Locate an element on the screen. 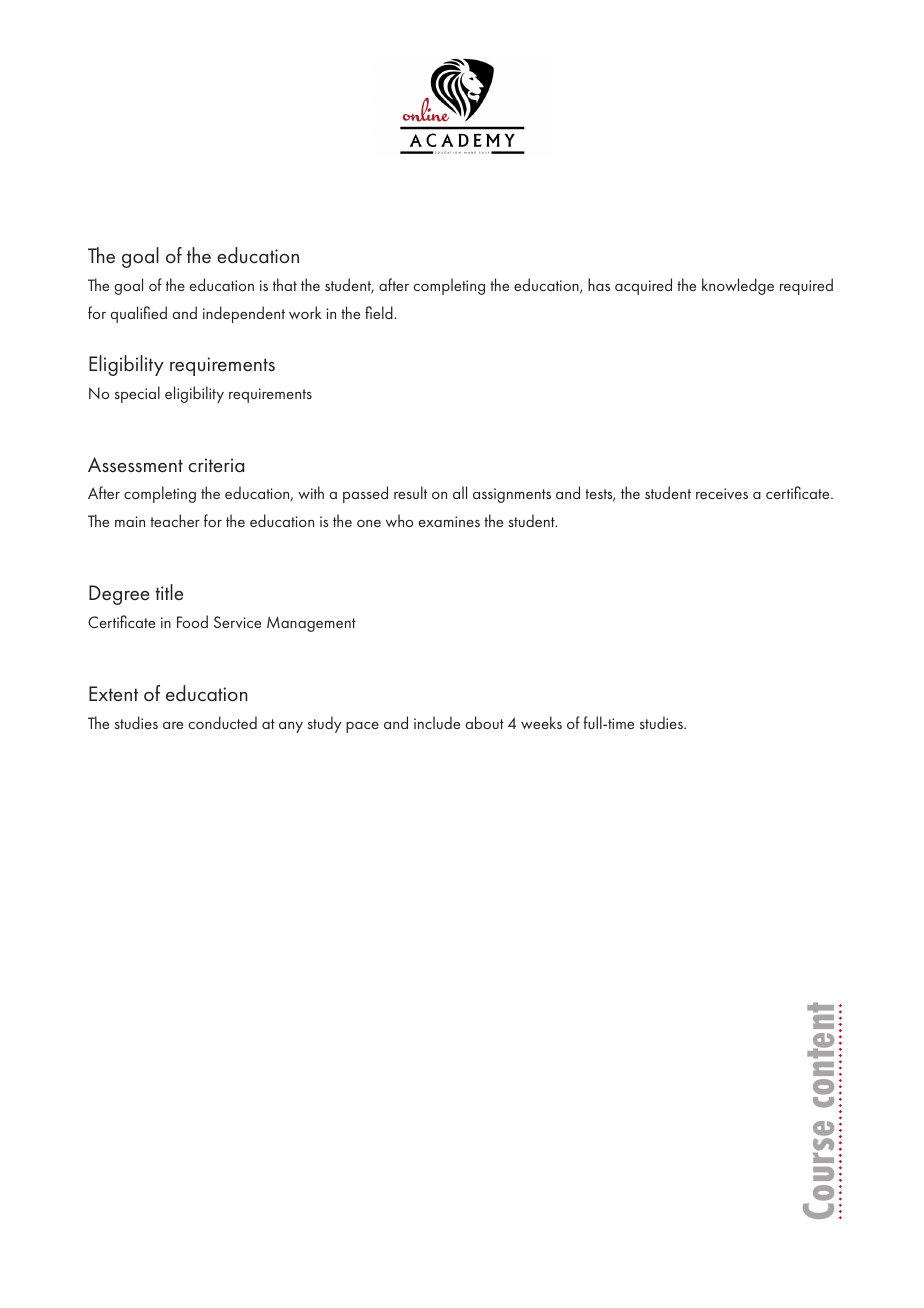  field is located at coordinates (380, 312).
